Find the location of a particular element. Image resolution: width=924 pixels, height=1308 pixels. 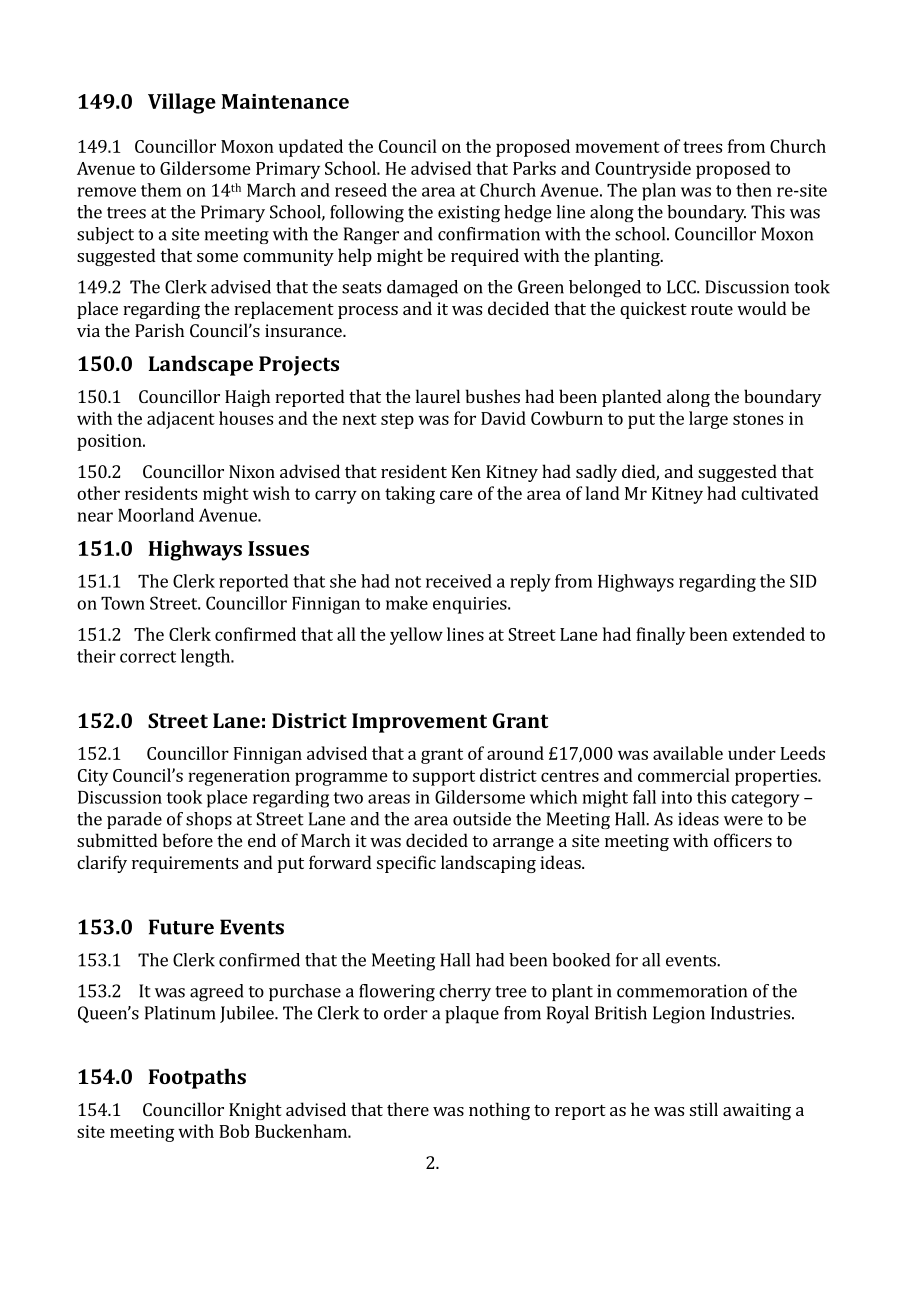

Footpaths is located at coordinates (197, 1078).
